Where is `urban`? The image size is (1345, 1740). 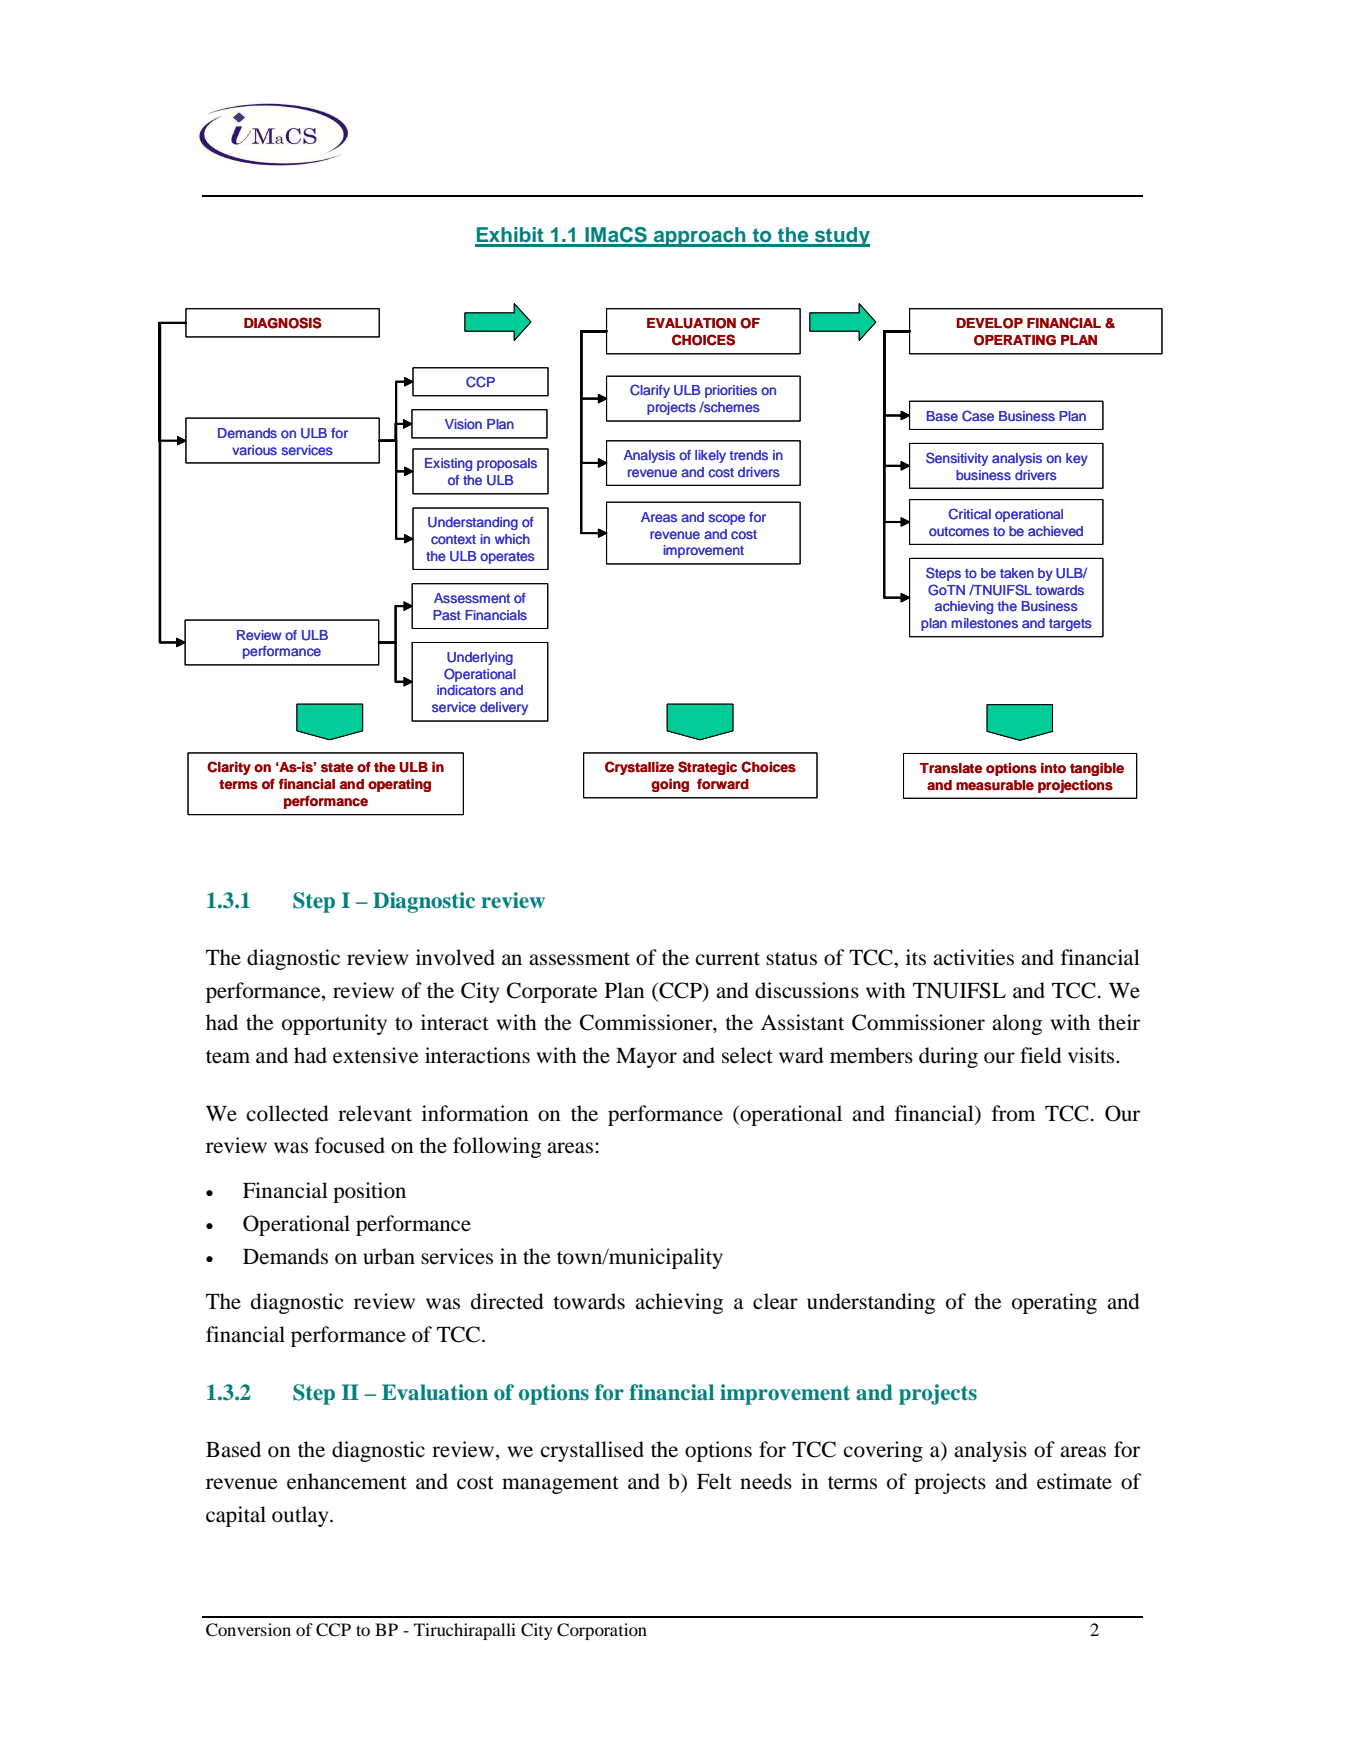 urban is located at coordinates (389, 1256).
